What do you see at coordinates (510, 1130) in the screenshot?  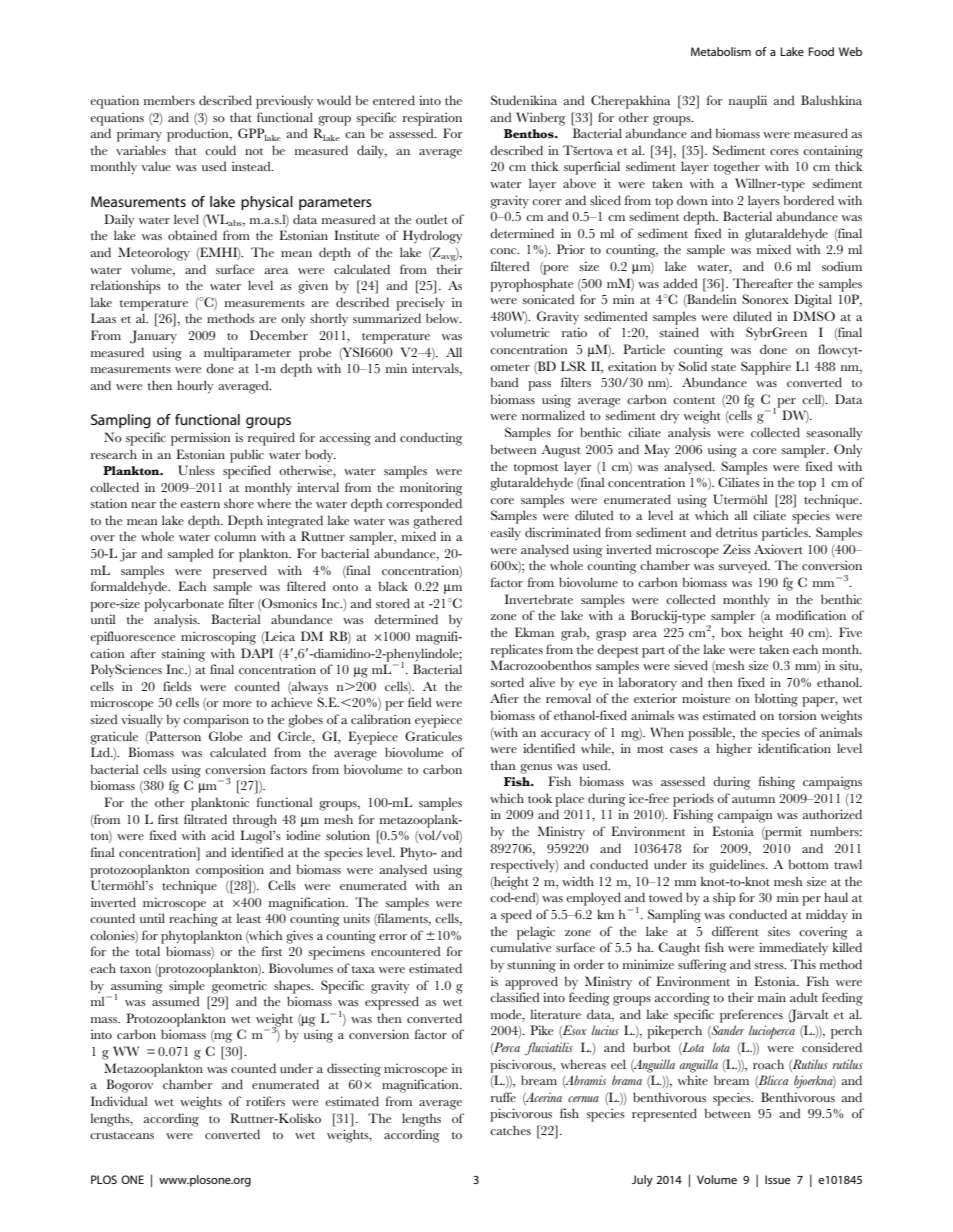 I see `catches` at bounding box center [510, 1130].
